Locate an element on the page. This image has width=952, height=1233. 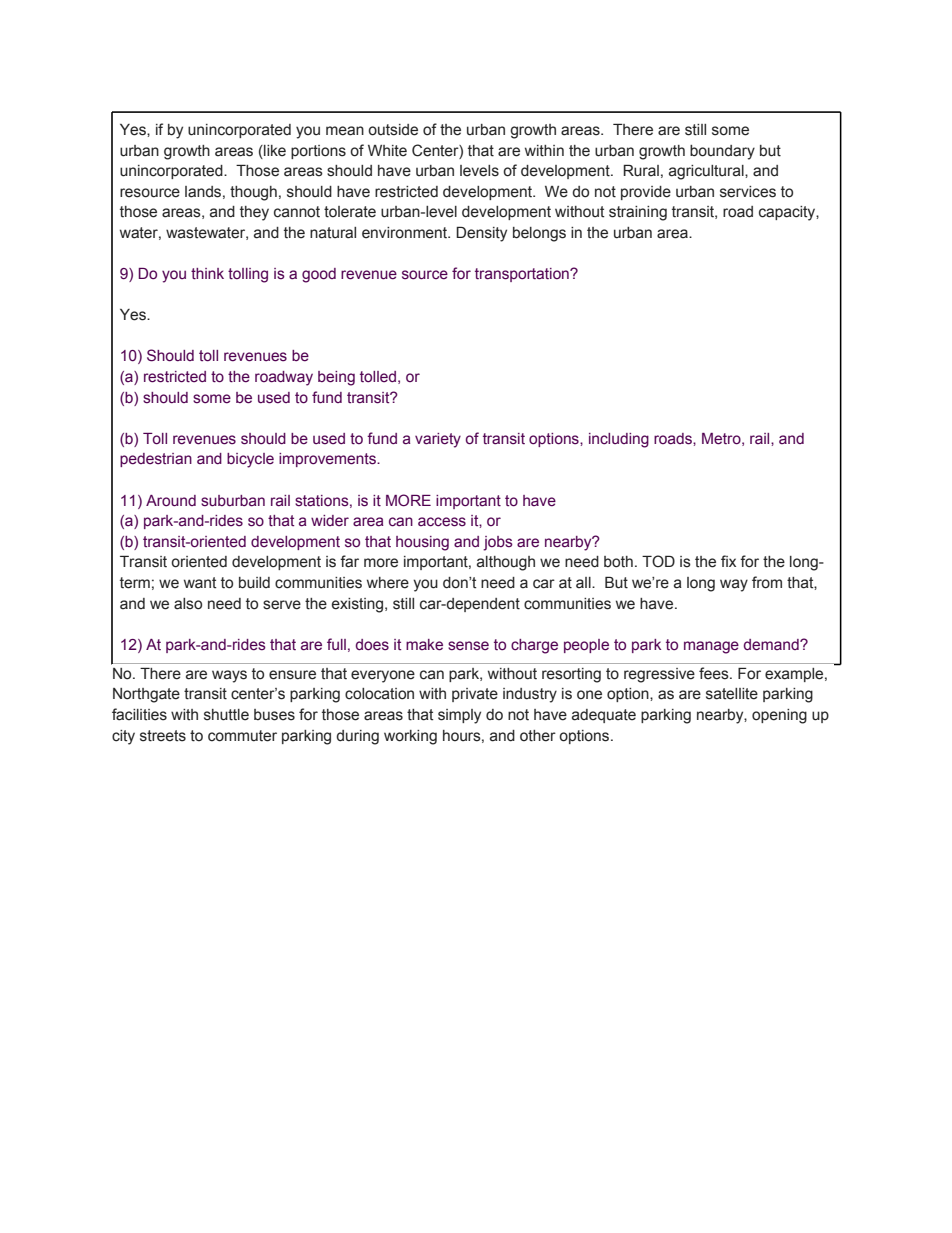
boundary is located at coordinates (722, 152).
